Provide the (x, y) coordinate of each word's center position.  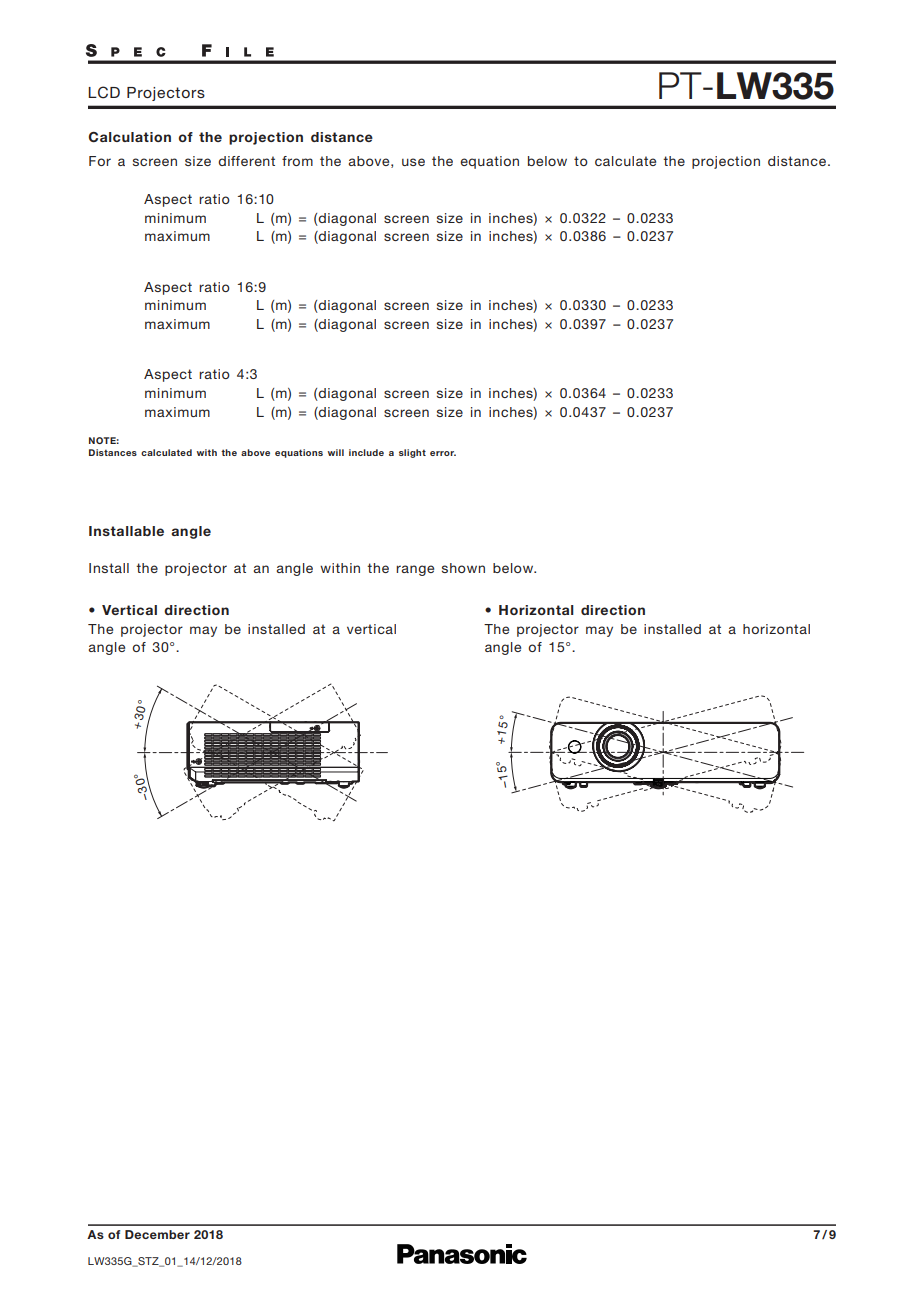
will (336, 452)
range (415, 570)
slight (412, 453)
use (413, 162)
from (297, 161)
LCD (104, 92)
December (157, 1234)
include (366, 452)
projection (726, 162)
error (443, 453)
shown (463, 568)
